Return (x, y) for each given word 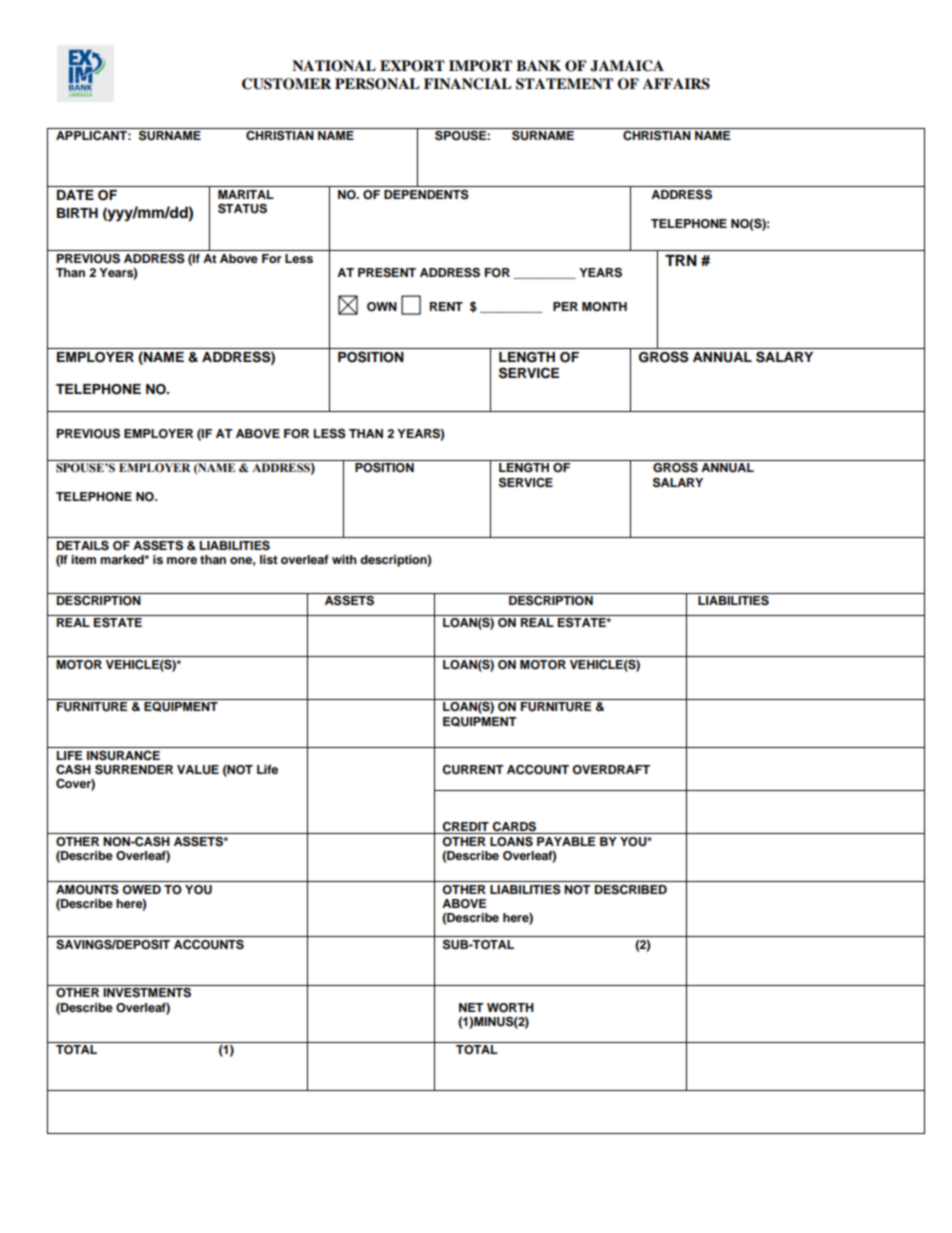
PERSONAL (377, 84)
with (344, 559)
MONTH (604, 307)
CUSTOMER (286, 84)
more (182, 560)
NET (471, 1007)
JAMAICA (627, 66)
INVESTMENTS (147, 992)
